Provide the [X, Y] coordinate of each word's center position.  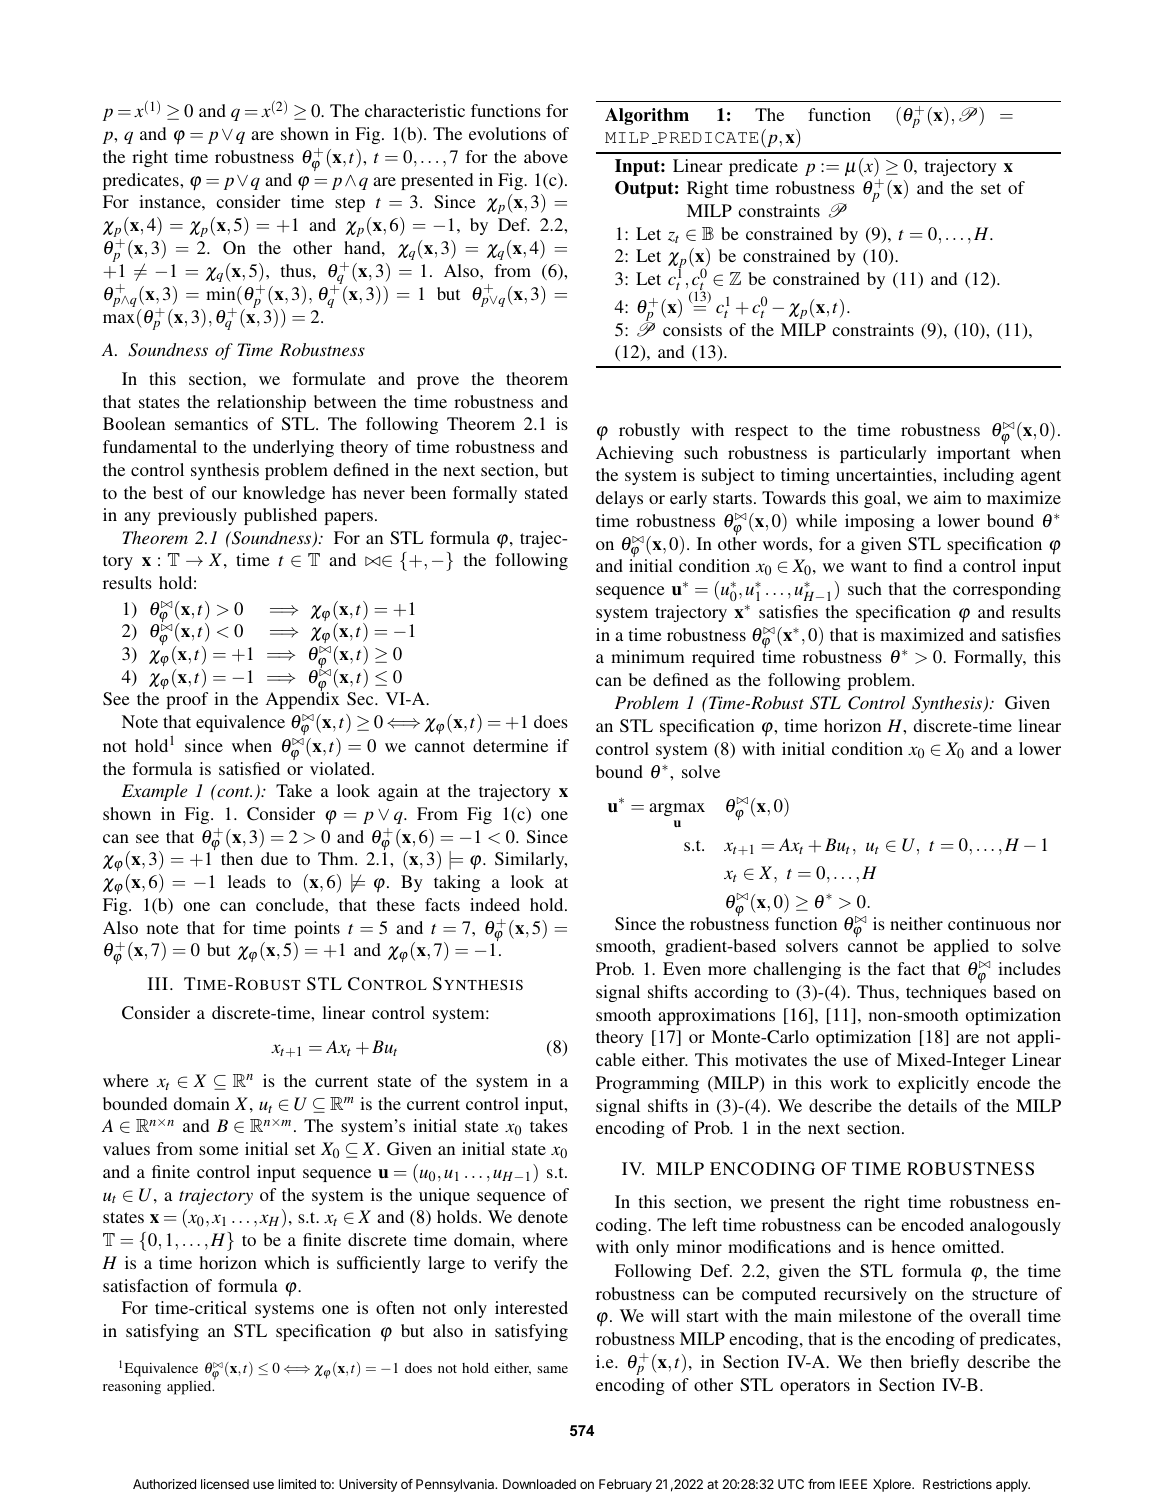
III [158, 983]
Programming [647, 1084]
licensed [225, 1484]
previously [197, 516]
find [928, 565]
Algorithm [647, 116]
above [546, 156]
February [625, 1485]
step [350, 204]
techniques [946, 993]
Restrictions [957, 1484]
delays [619, 499]
